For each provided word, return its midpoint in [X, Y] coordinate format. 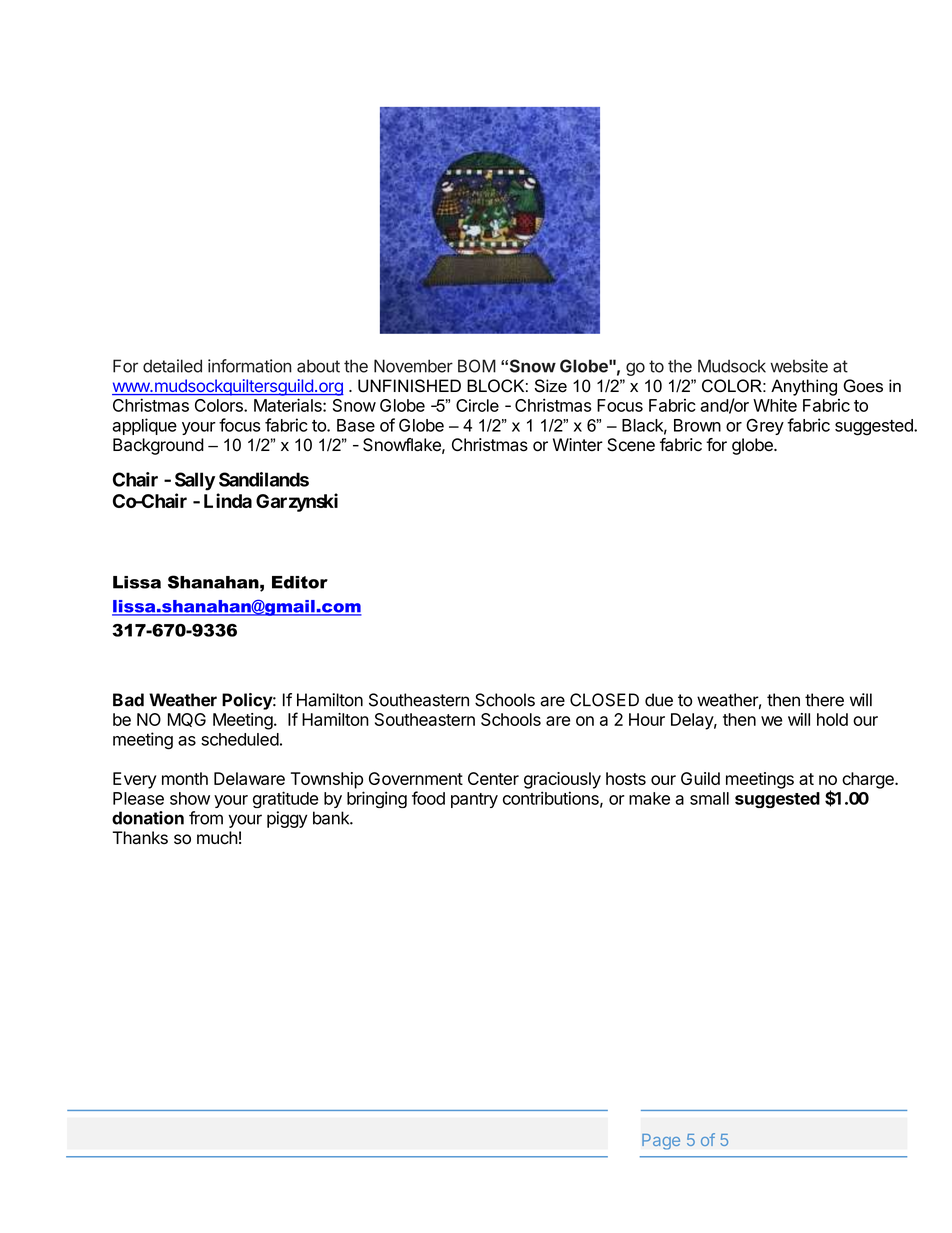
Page [661, 1142]
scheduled [240, 739]
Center [493, 778]
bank [332, 818]
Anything [804, 387]
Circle [477, 405]
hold [832, 719]
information [250, 366]
